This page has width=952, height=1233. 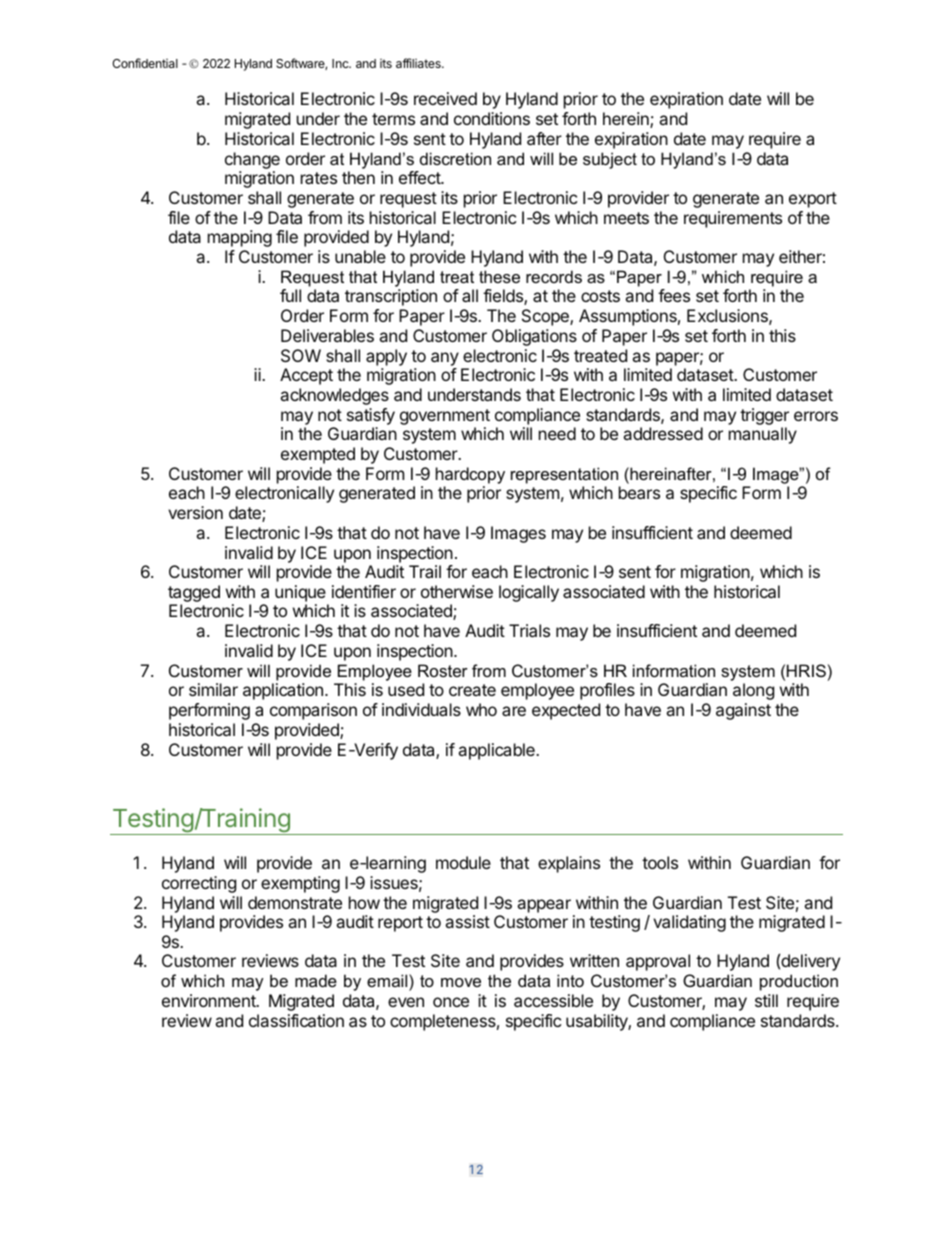 I want to click on Confidential, so click(x=145, y=63).
